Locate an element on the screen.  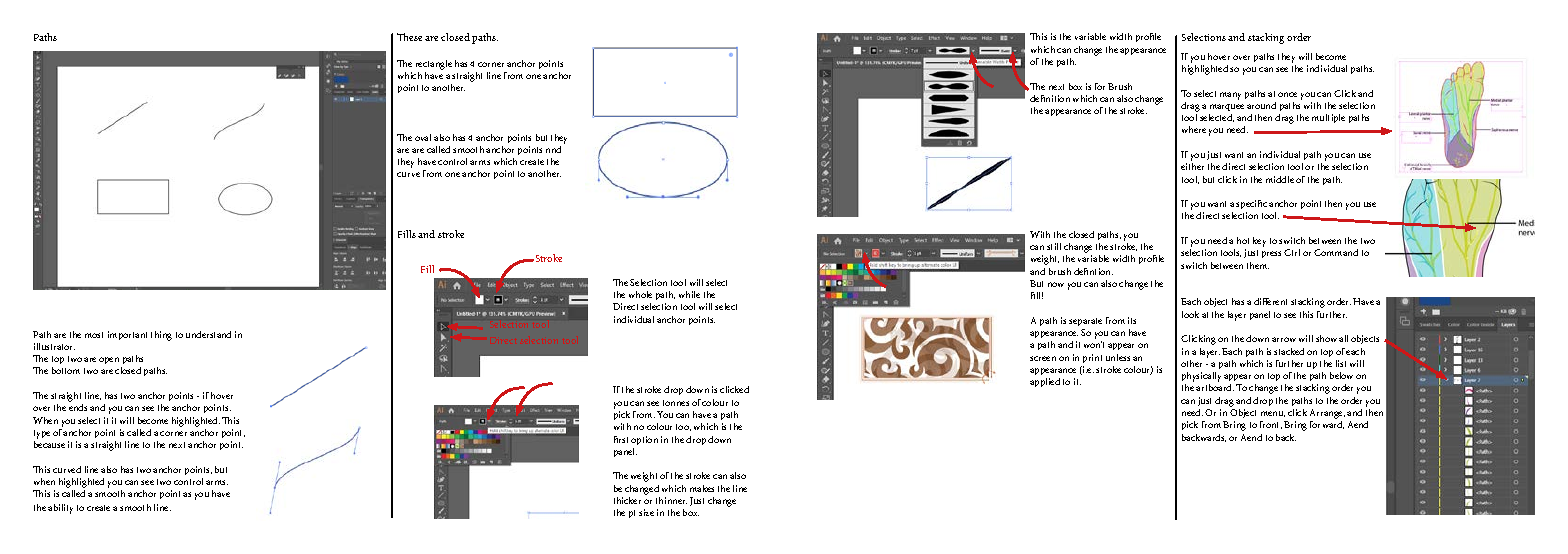
ability is located at coordinates (60, 509).
